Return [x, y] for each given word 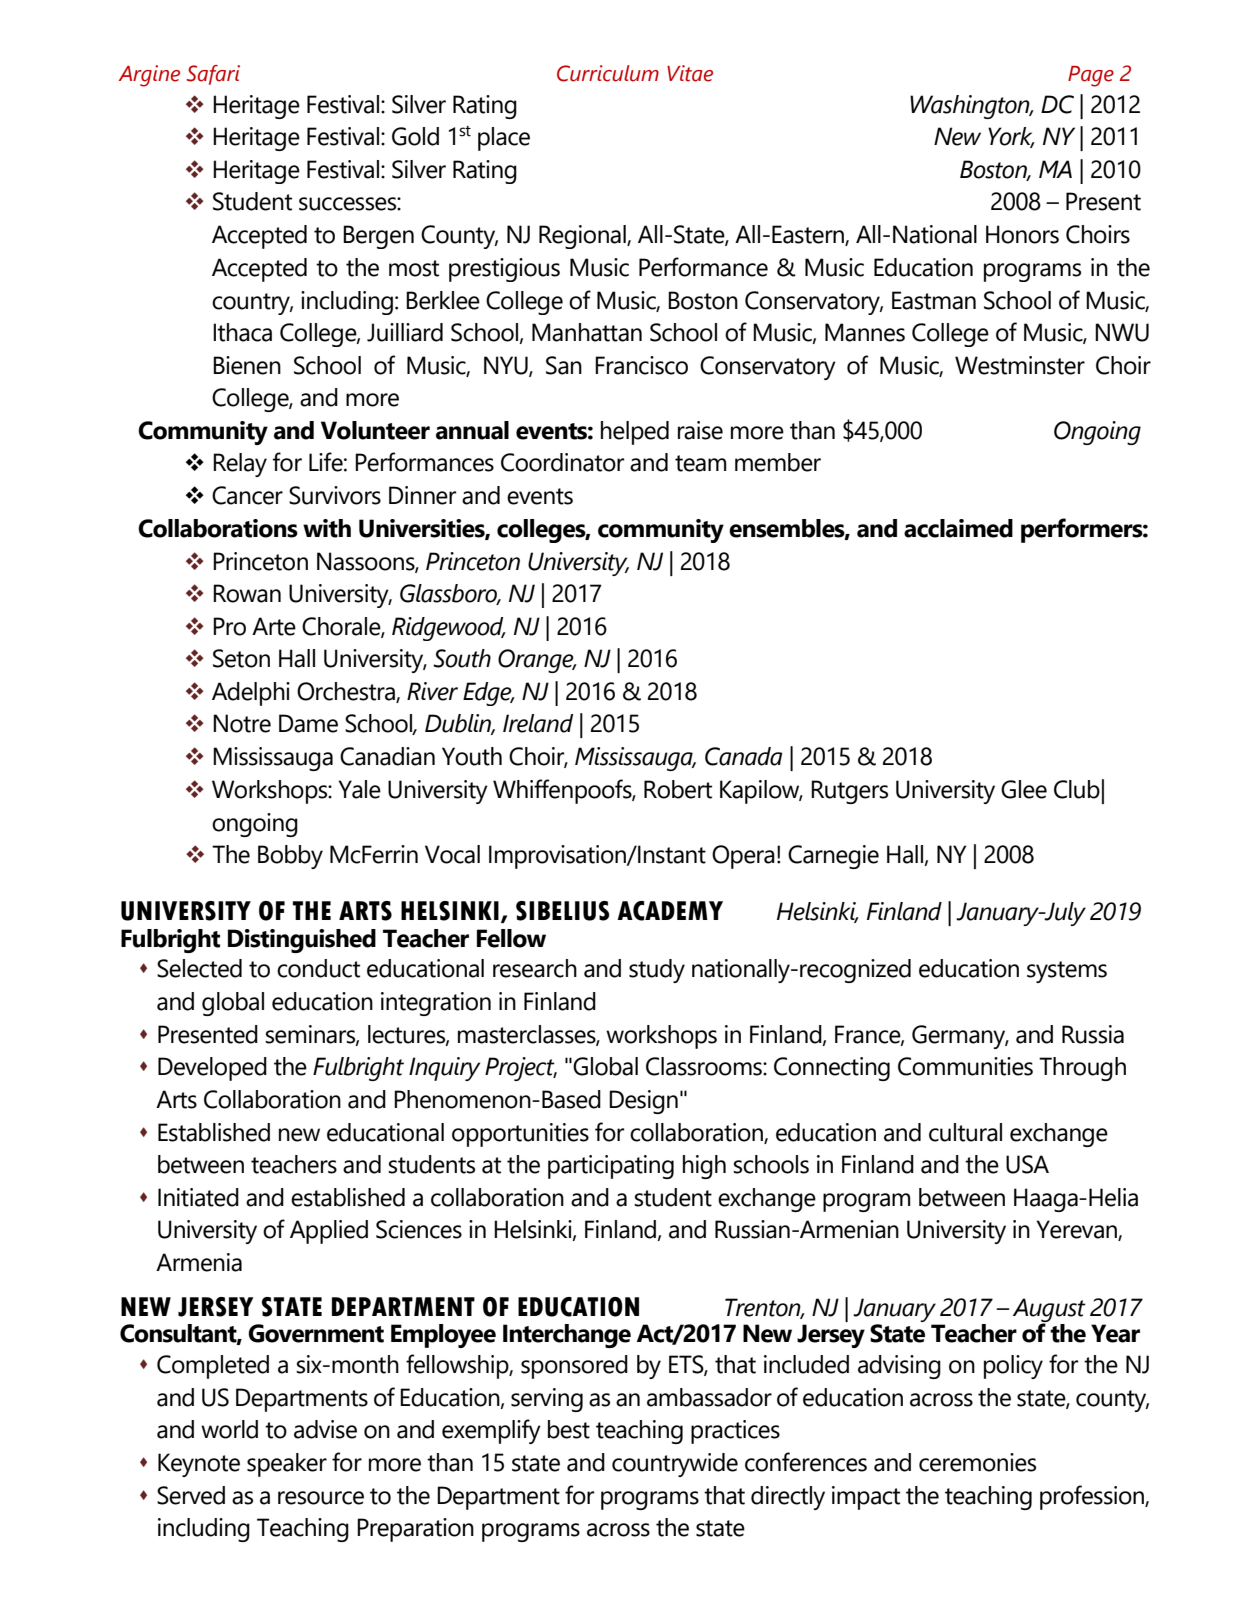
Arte [274, 626]
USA [1027, 1164]
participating [611, 1167]
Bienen [247, 365]
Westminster [1020, 365]
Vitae [690, 73]
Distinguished [302, 941]
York [1011, 137]
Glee [1024, 789]
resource [321, 1498]
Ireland [538, 723]
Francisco [641, 365]
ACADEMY [670, 911]
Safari [213, 75]
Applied [329, 1232]
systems [1067, 972]
